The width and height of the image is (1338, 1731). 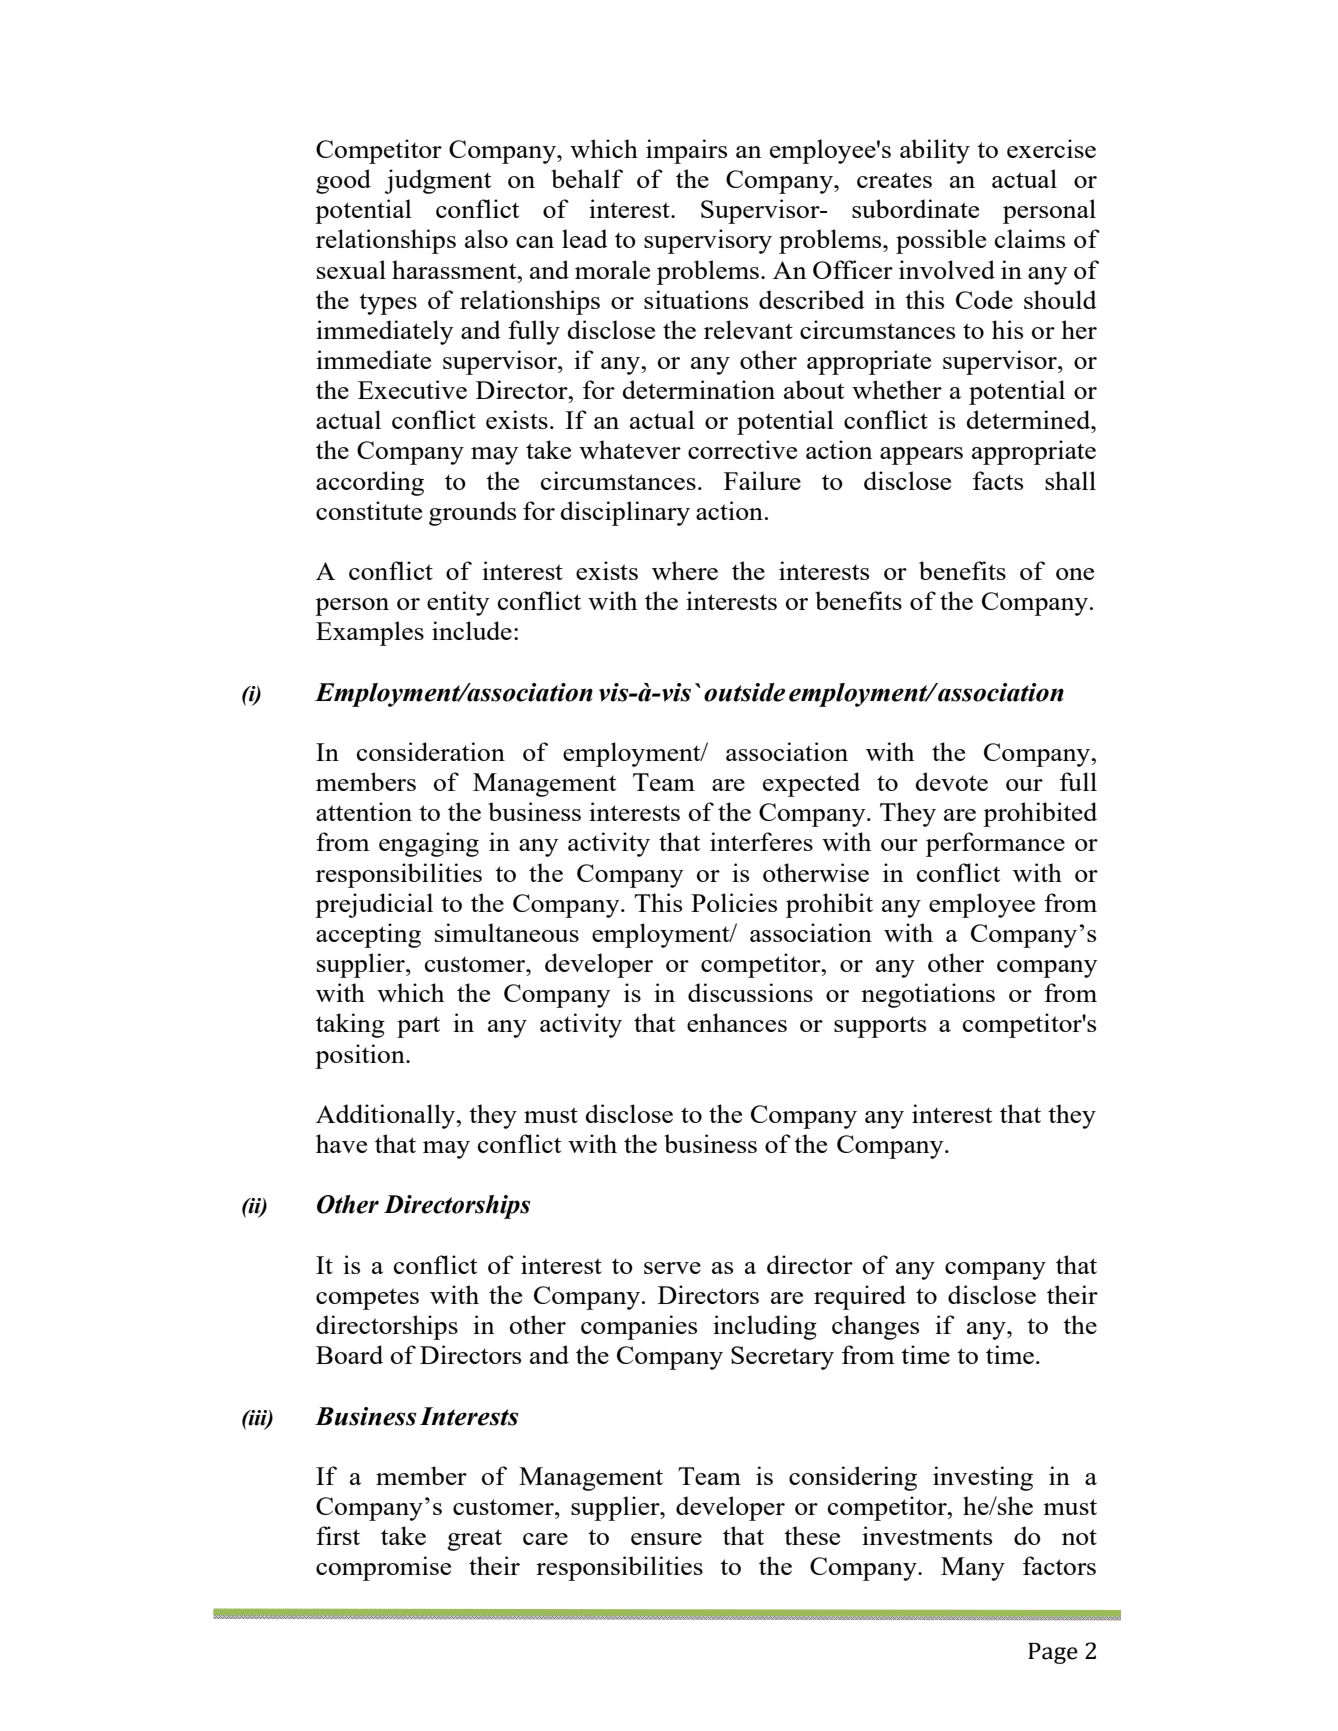 I want to click on enhances, so click(x=737, y=1022).
